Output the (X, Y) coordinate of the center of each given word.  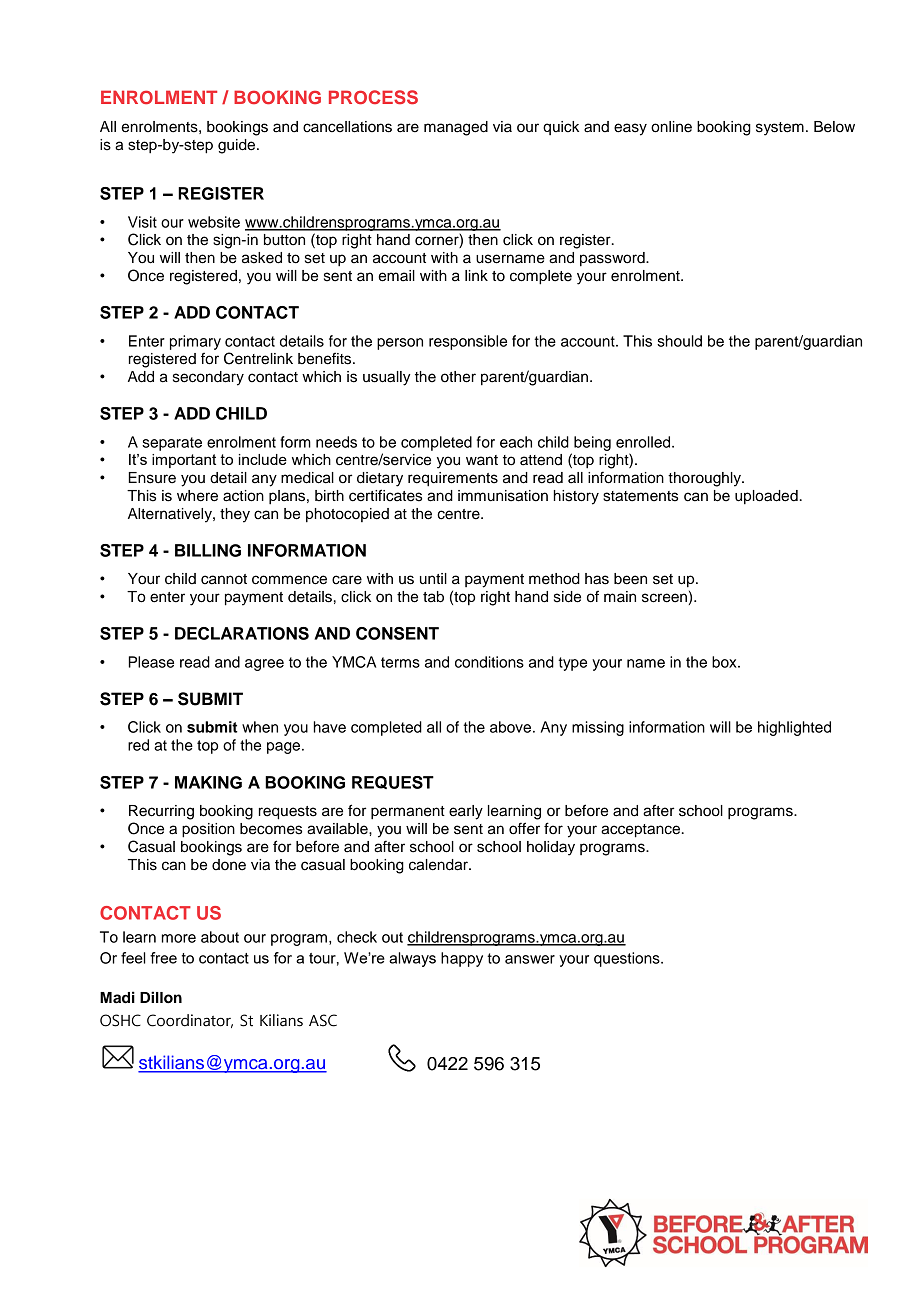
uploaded (766, 497)
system (780, 129)
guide (238, 146)
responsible (468, 342)
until (433, 579)
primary (195, 342)
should (679, 341)
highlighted (794, 728)
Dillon (161, 997)
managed (456, 128)
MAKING (208, 782)
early (466, 812)
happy (462, 959)
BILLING (208, 550)
